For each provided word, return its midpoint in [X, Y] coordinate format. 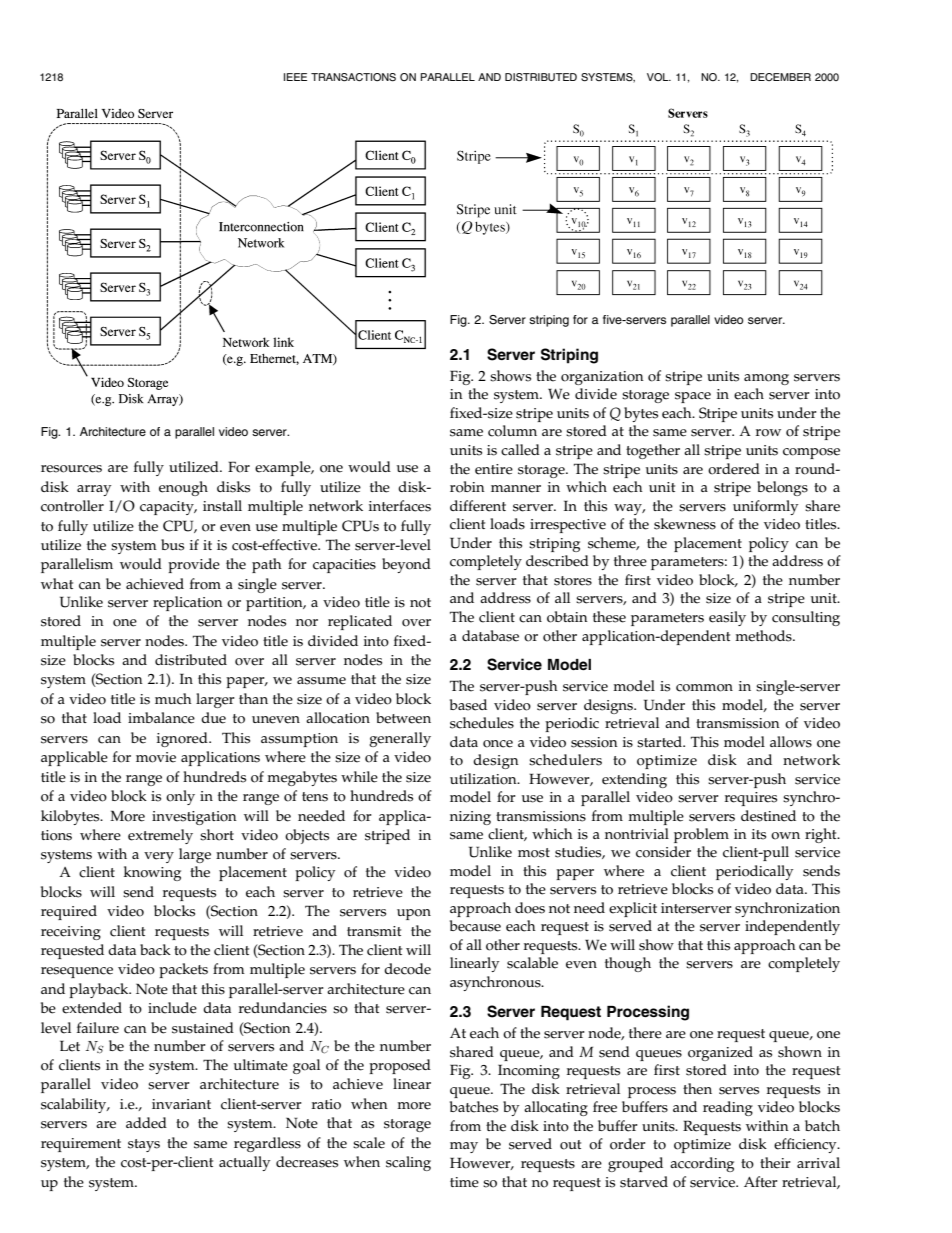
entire [494, 469]
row [768, 433]
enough [183, 488]
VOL [659, 77]
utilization [484, 779]
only [180, 797]
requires [751, 799]
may [464, 1147]
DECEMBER [780, 77]
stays [144, 1145]
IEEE [295, 77]
